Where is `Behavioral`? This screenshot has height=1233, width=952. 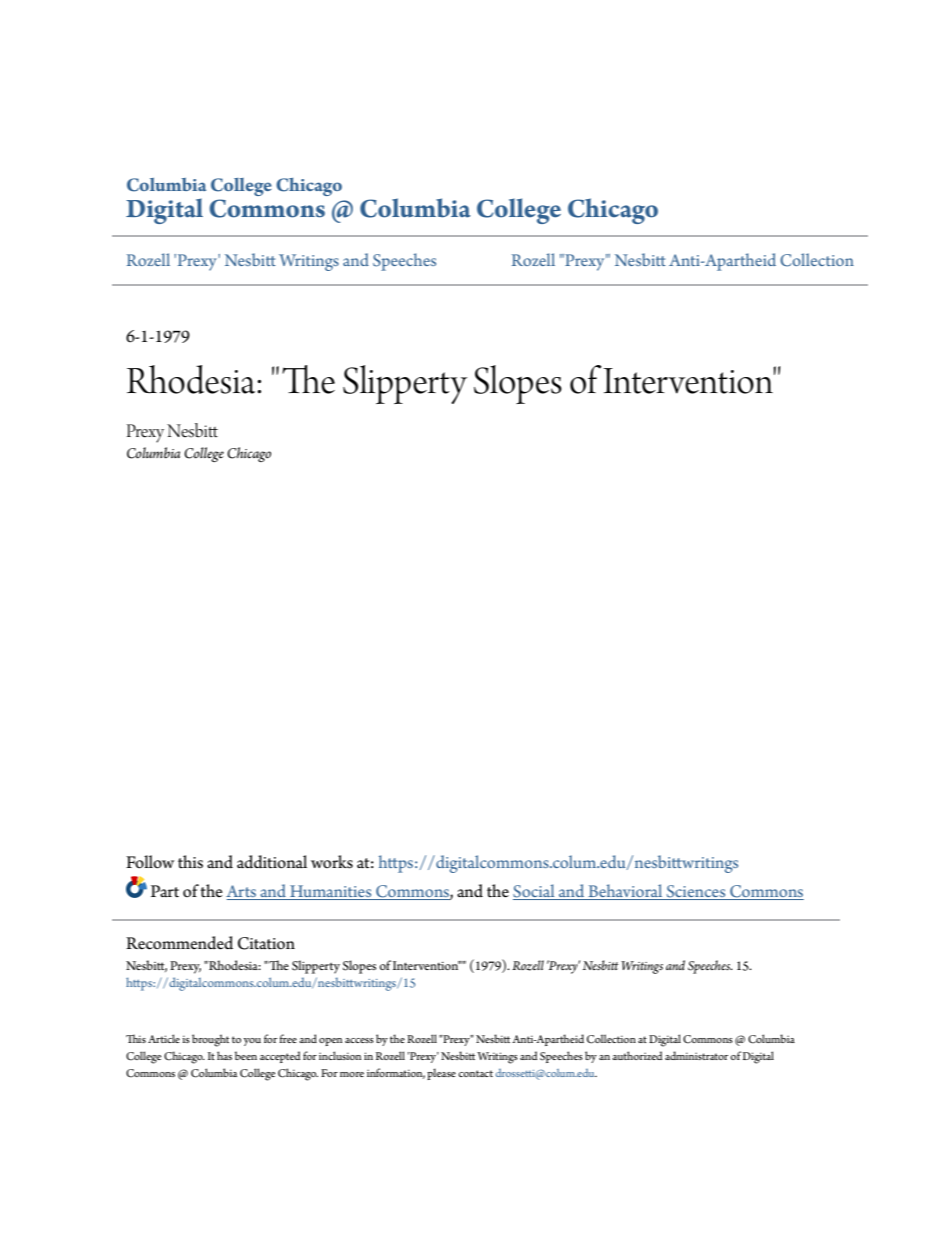 Behavioral is located at coordinates (625, 892).
